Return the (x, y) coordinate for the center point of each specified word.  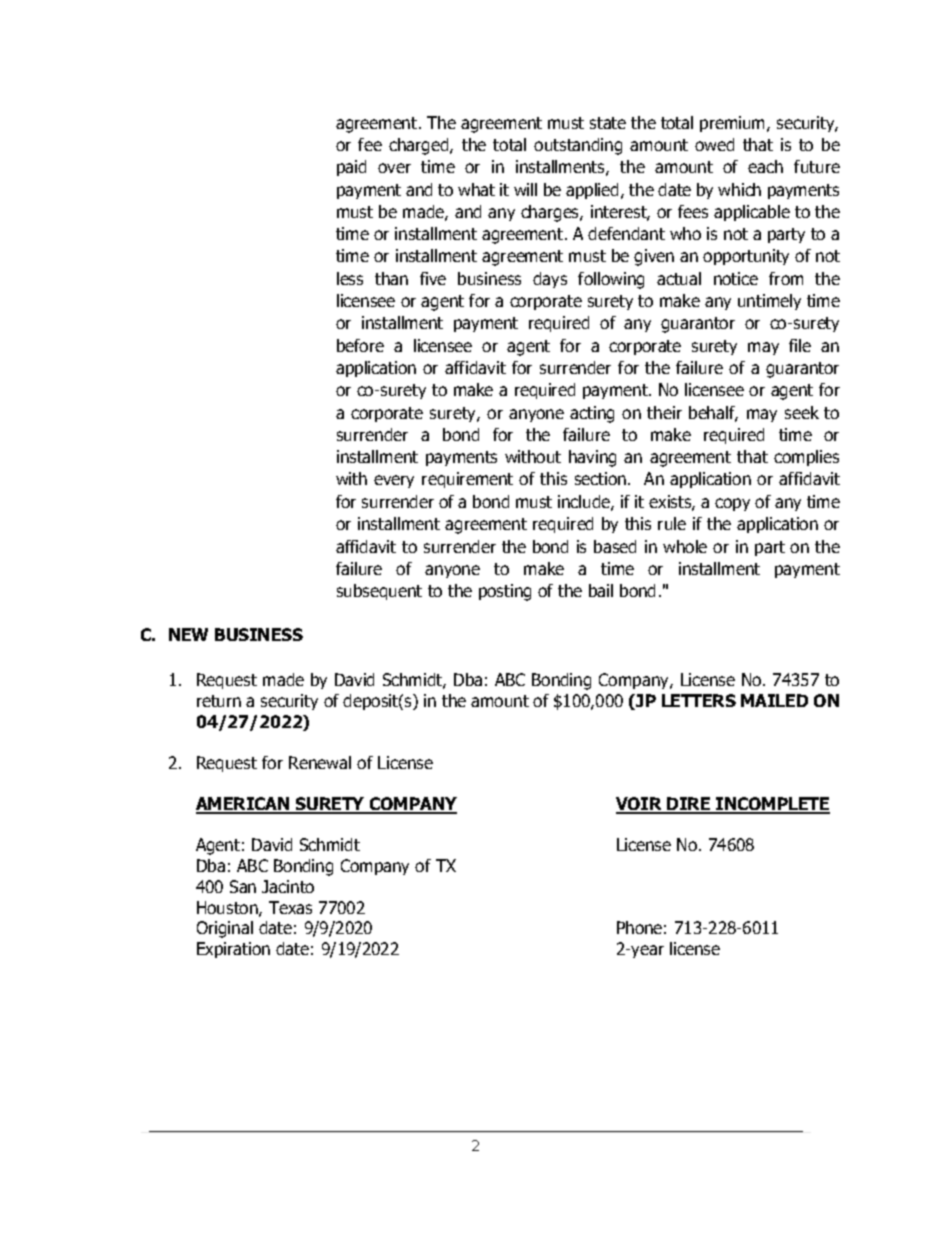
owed (714, 144)
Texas (290, 907)
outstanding (578, 146)
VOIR (640, 805)
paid (351, 168)
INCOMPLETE (772, 805)
